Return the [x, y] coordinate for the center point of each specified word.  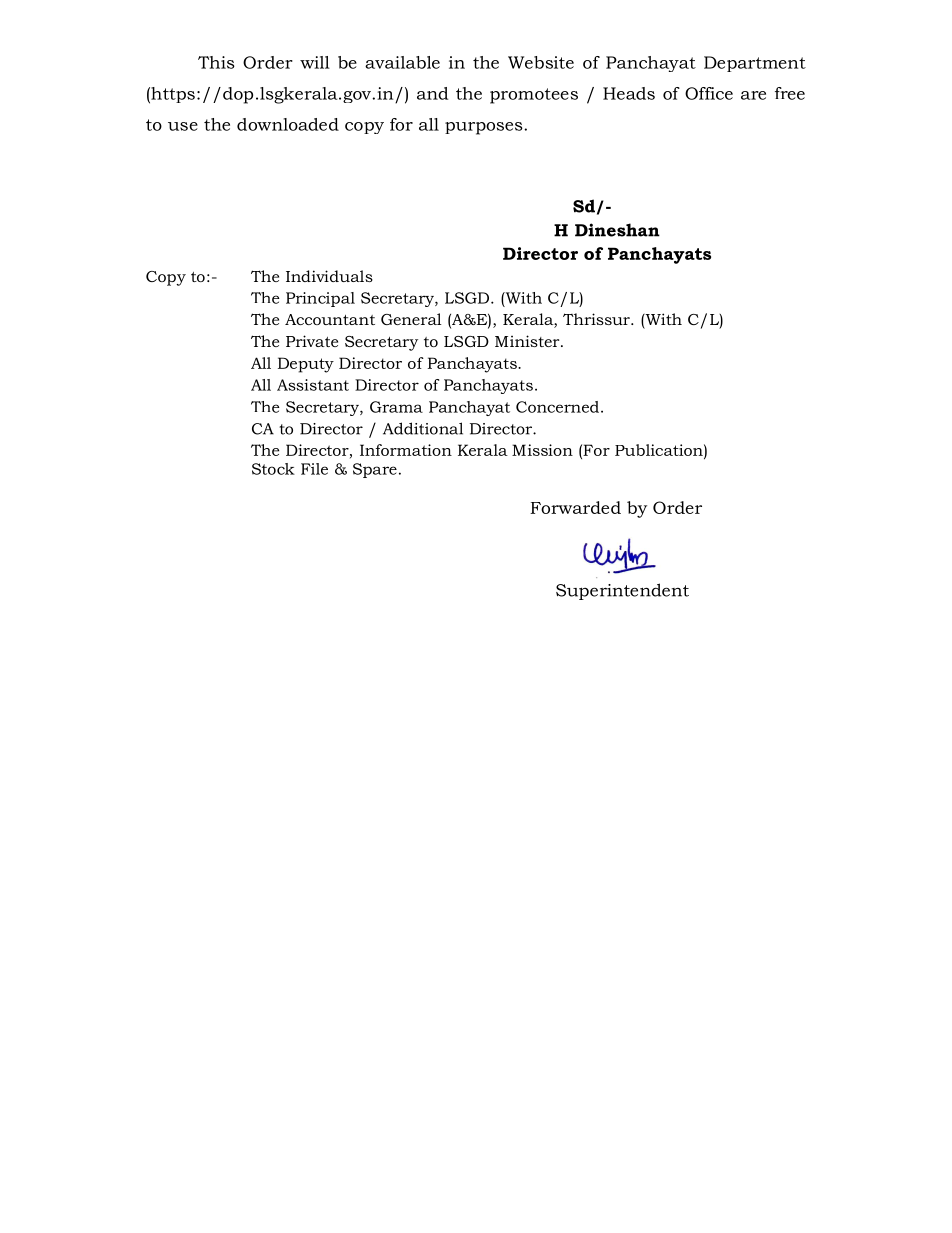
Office [709, 93]
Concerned [557, 407]
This [216, 62]
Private [312, 341]
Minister [528, 341]
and [432, 93]
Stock [273, 469]
